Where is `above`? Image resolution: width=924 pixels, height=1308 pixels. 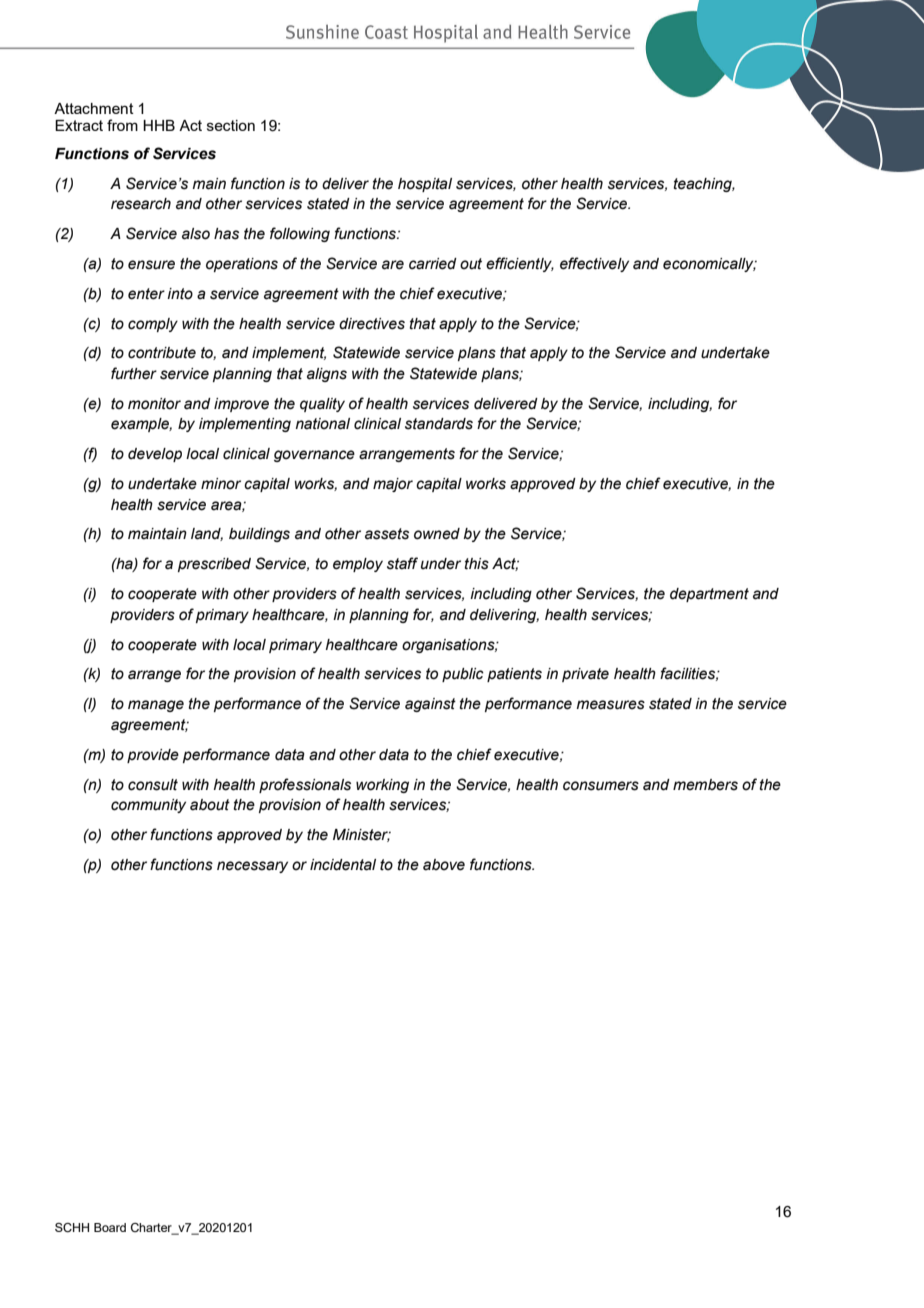 above is located at coordinates (444, 865).
